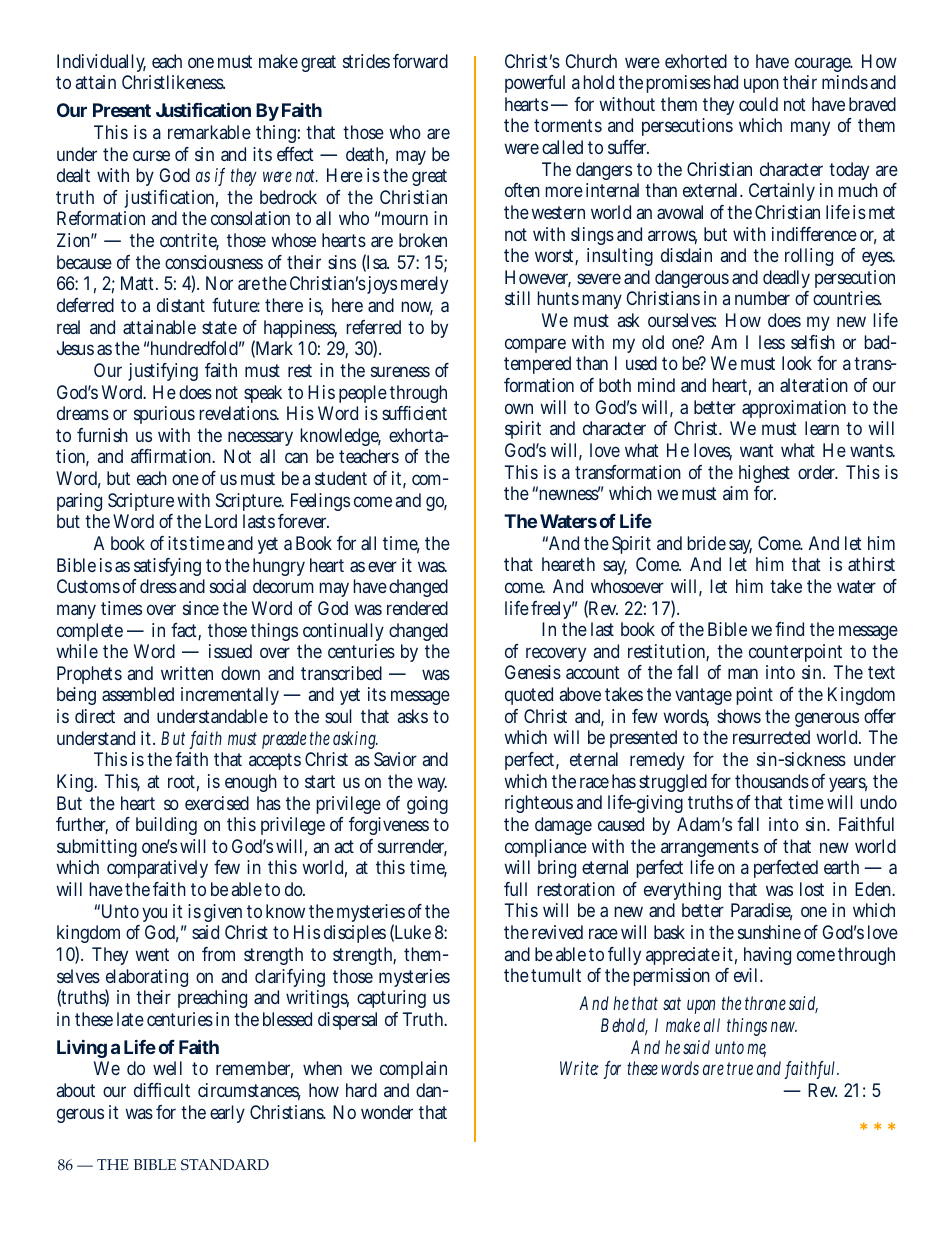 The width and height of the screenshot is (952, 1233). I want to click on bride, so click(706, 543).
